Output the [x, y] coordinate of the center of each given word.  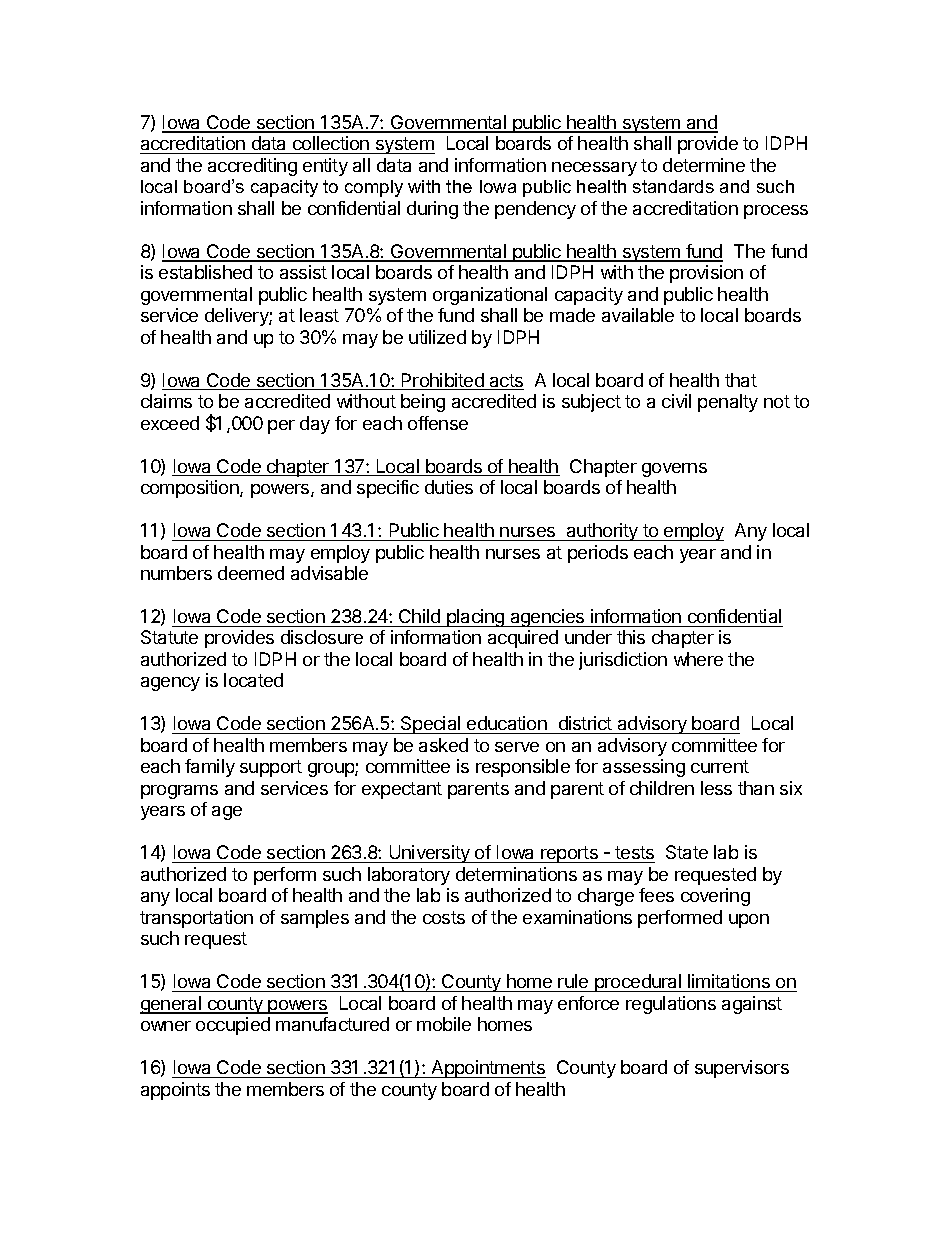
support [271, 768]
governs [674, 470]
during [432, 210]
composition [191, 489]
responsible [523, 768]
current [720, 766]
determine [704, 165]
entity [325, 167]
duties [449, 487]
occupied [233, 1026]
